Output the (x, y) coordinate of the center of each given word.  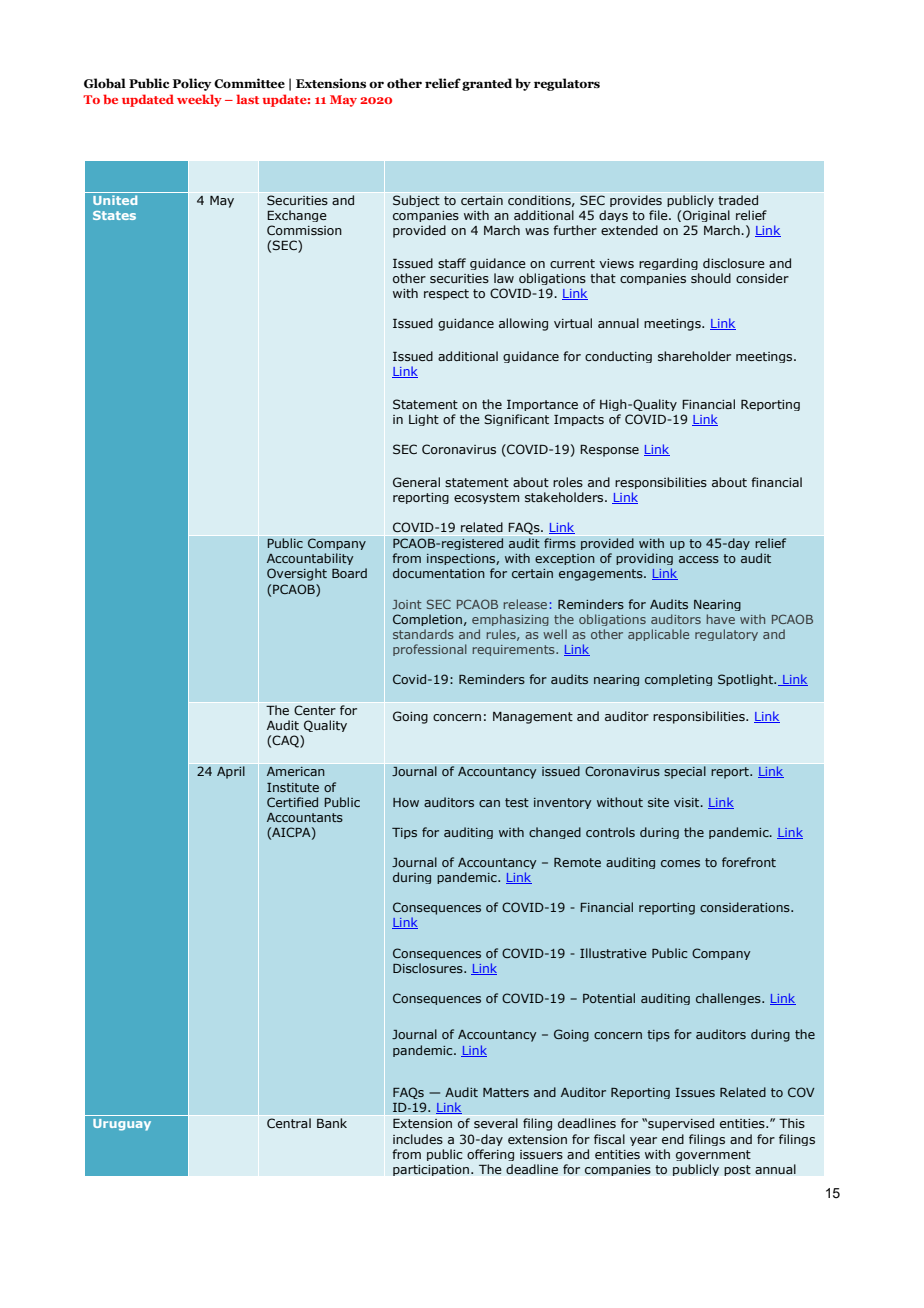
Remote (577, 862)
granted (487, 84)
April (231, 772)
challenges (729, 999)
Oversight (297, 574)
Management (533, 718)
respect (446, 294)
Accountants (305, 817)
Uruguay (122, 1125)
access (699, 559)
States (114, 215)
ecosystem (486, 498)
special (685, 772)
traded (738, 200)
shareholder (694, 356)
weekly (199, 100)
